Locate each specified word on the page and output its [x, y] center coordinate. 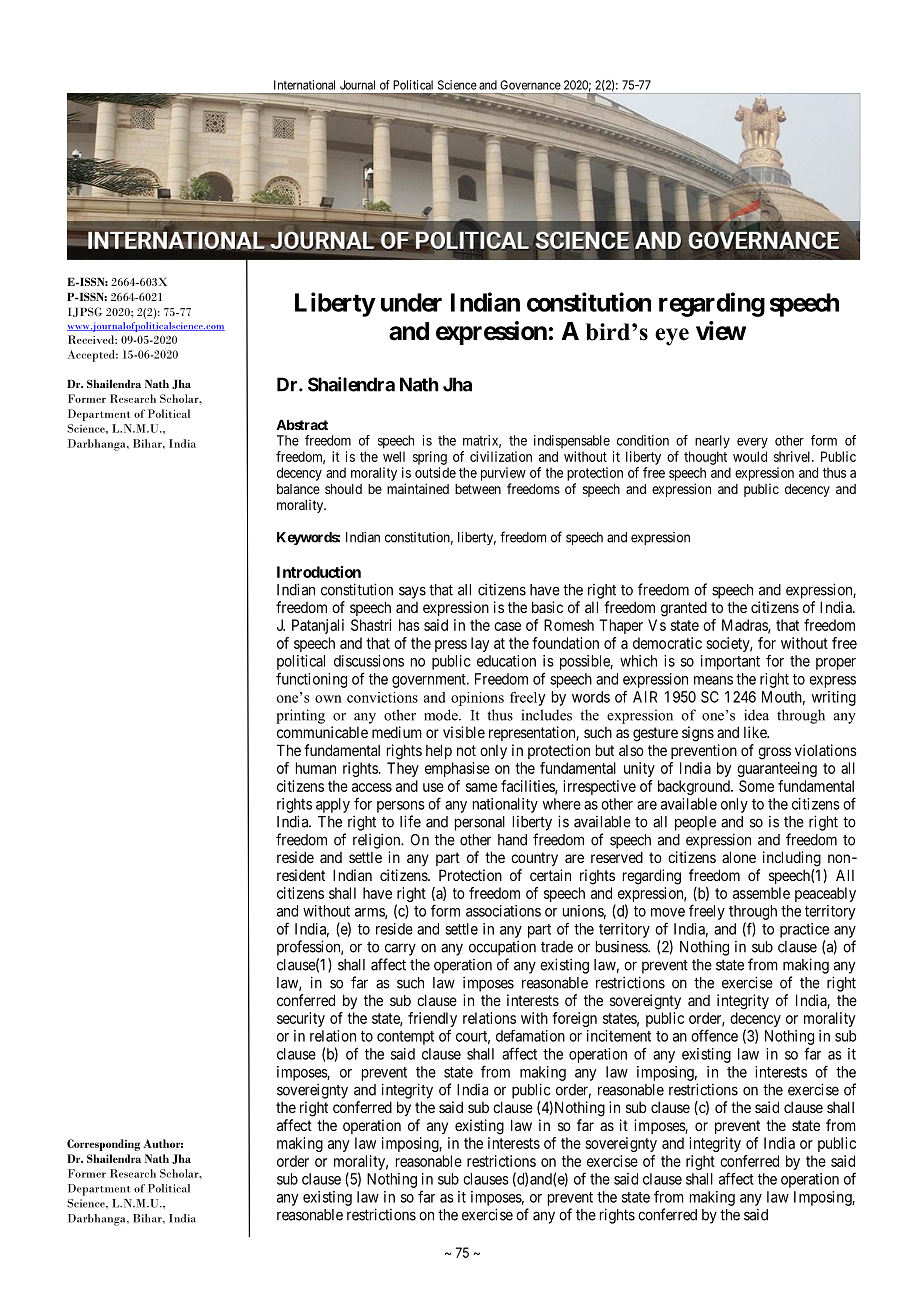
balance [298, 489]
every [752, 443]
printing [300, 716]
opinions [477, 699]
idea [756, 715]
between [478, 489]
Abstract [302, 425]
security [301, 1019]
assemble [761, 893]
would [750, 456]
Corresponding [103, 1145]
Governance [530, 85]
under [411, 302]
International [304, 85]
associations [503, 911]
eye [672, 337]
